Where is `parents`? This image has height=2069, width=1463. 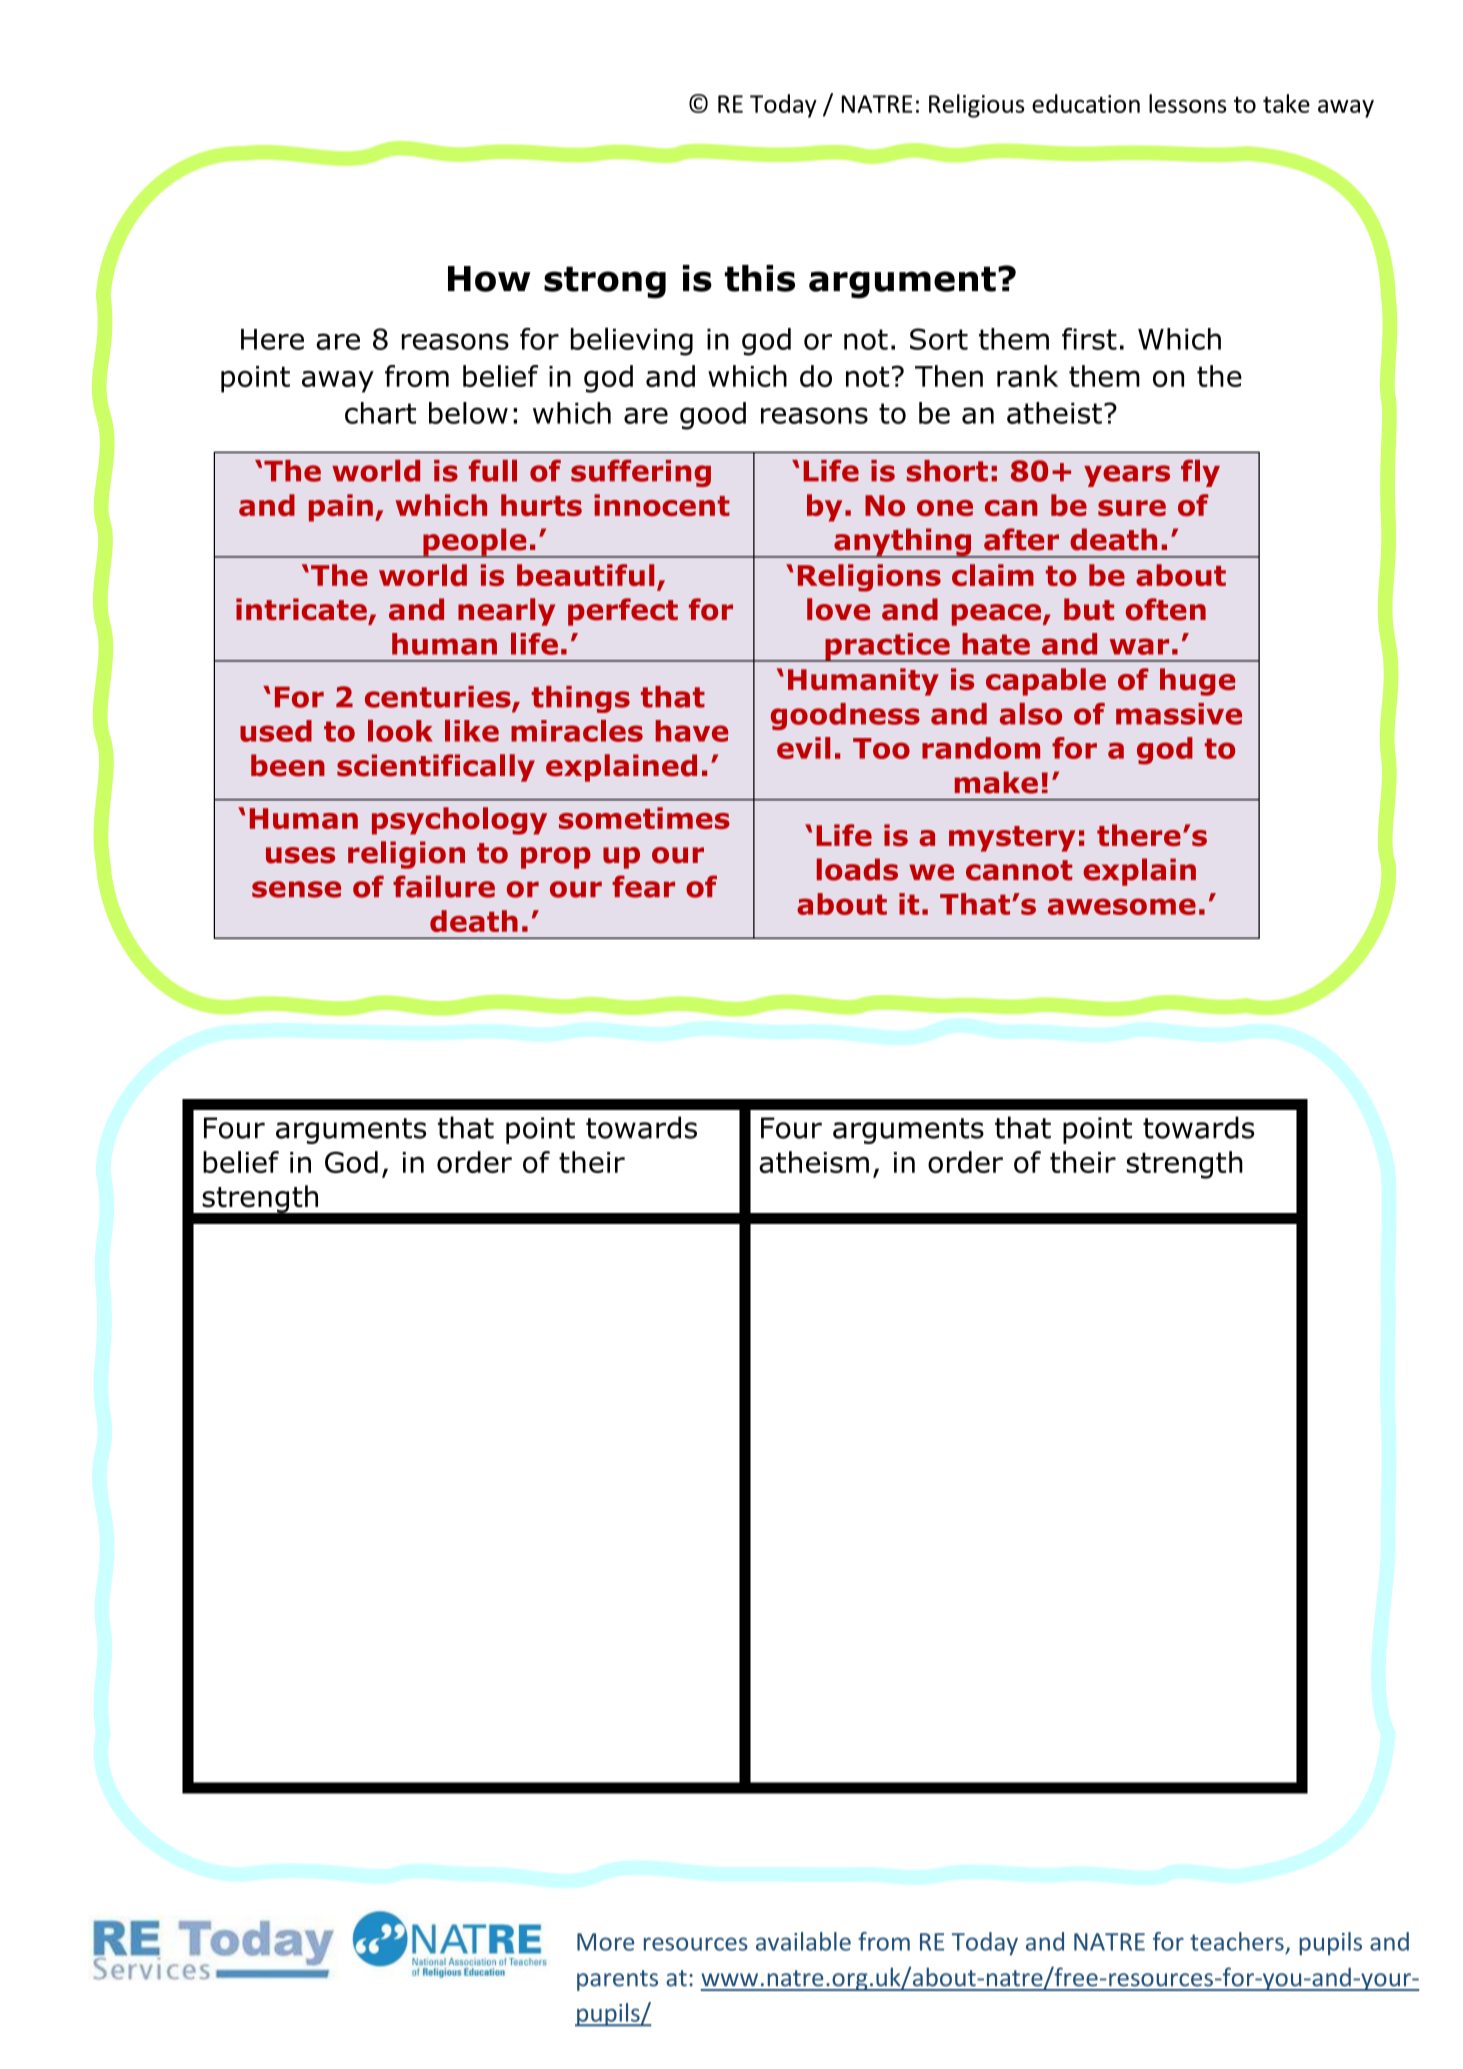 parents is located at coordinates (617, 1980).
